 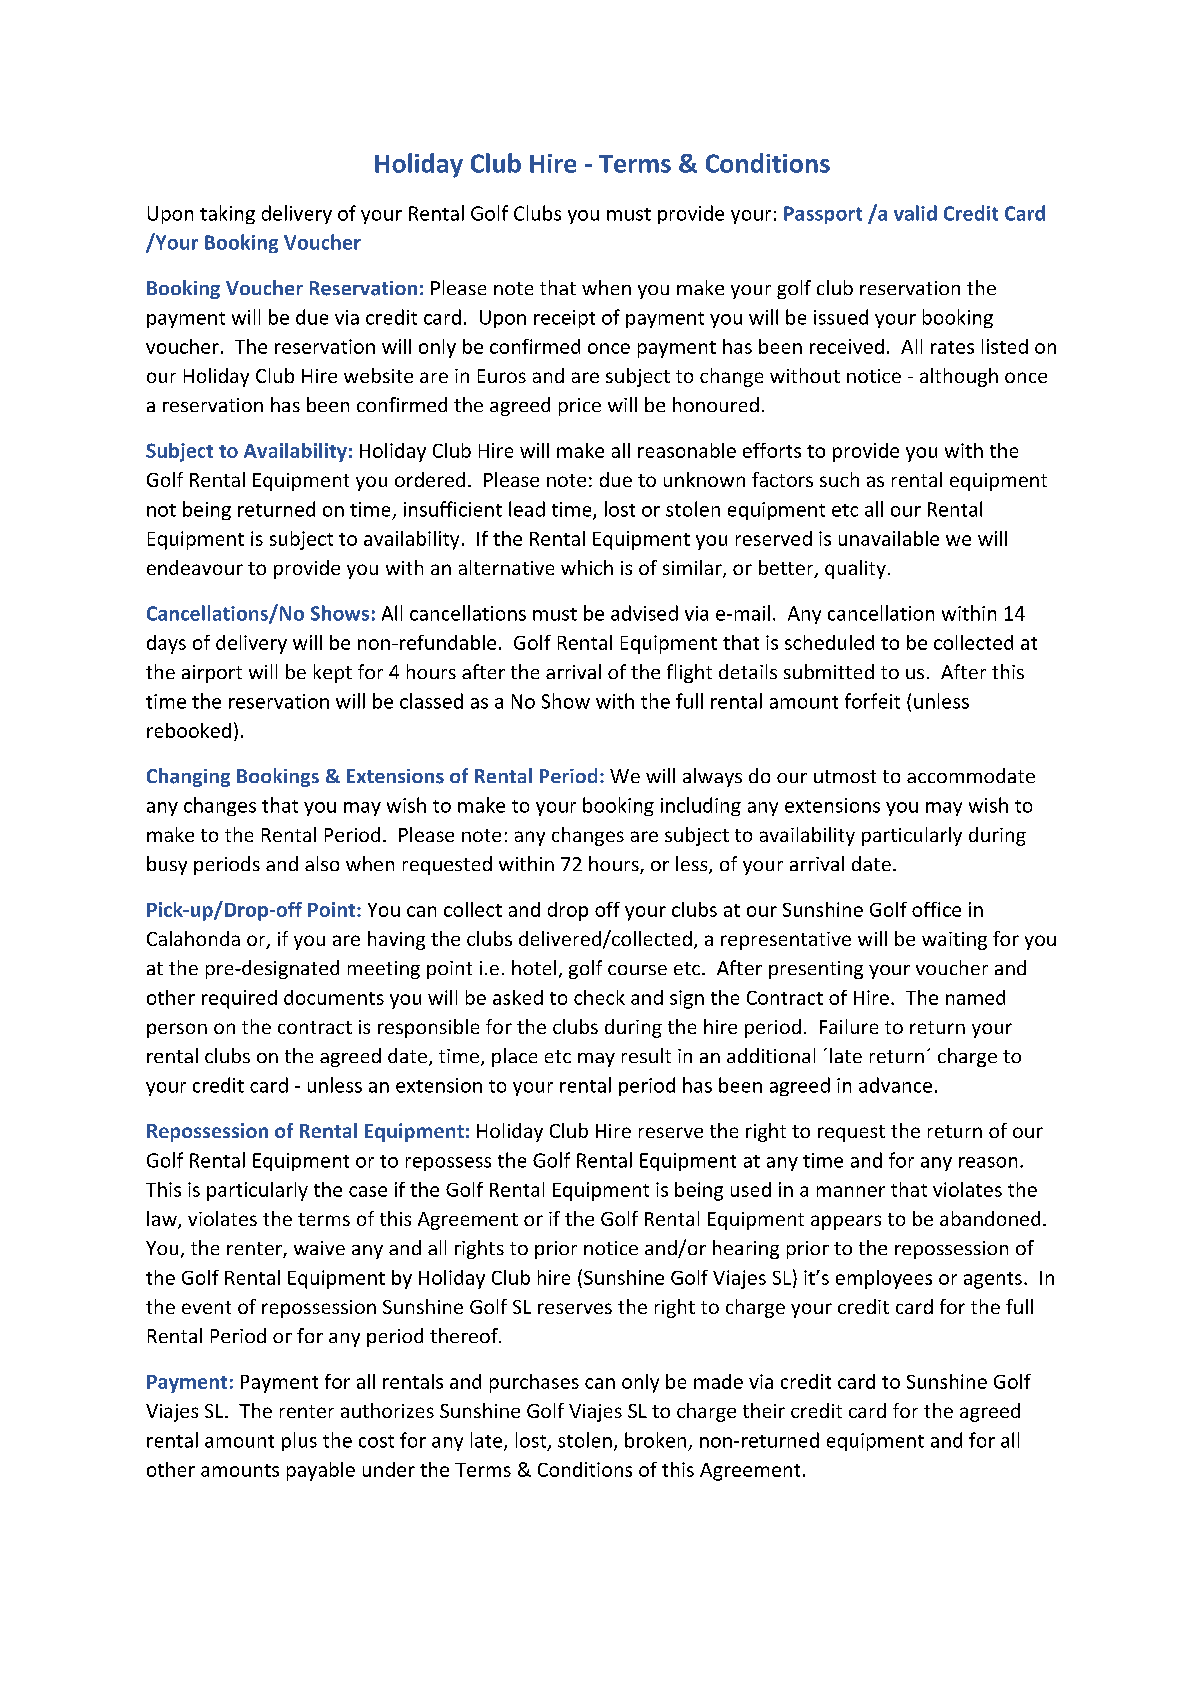 What do you see at coordinates (915, 213) in the page?
I see `valid` at bounding box center [915, 213].
